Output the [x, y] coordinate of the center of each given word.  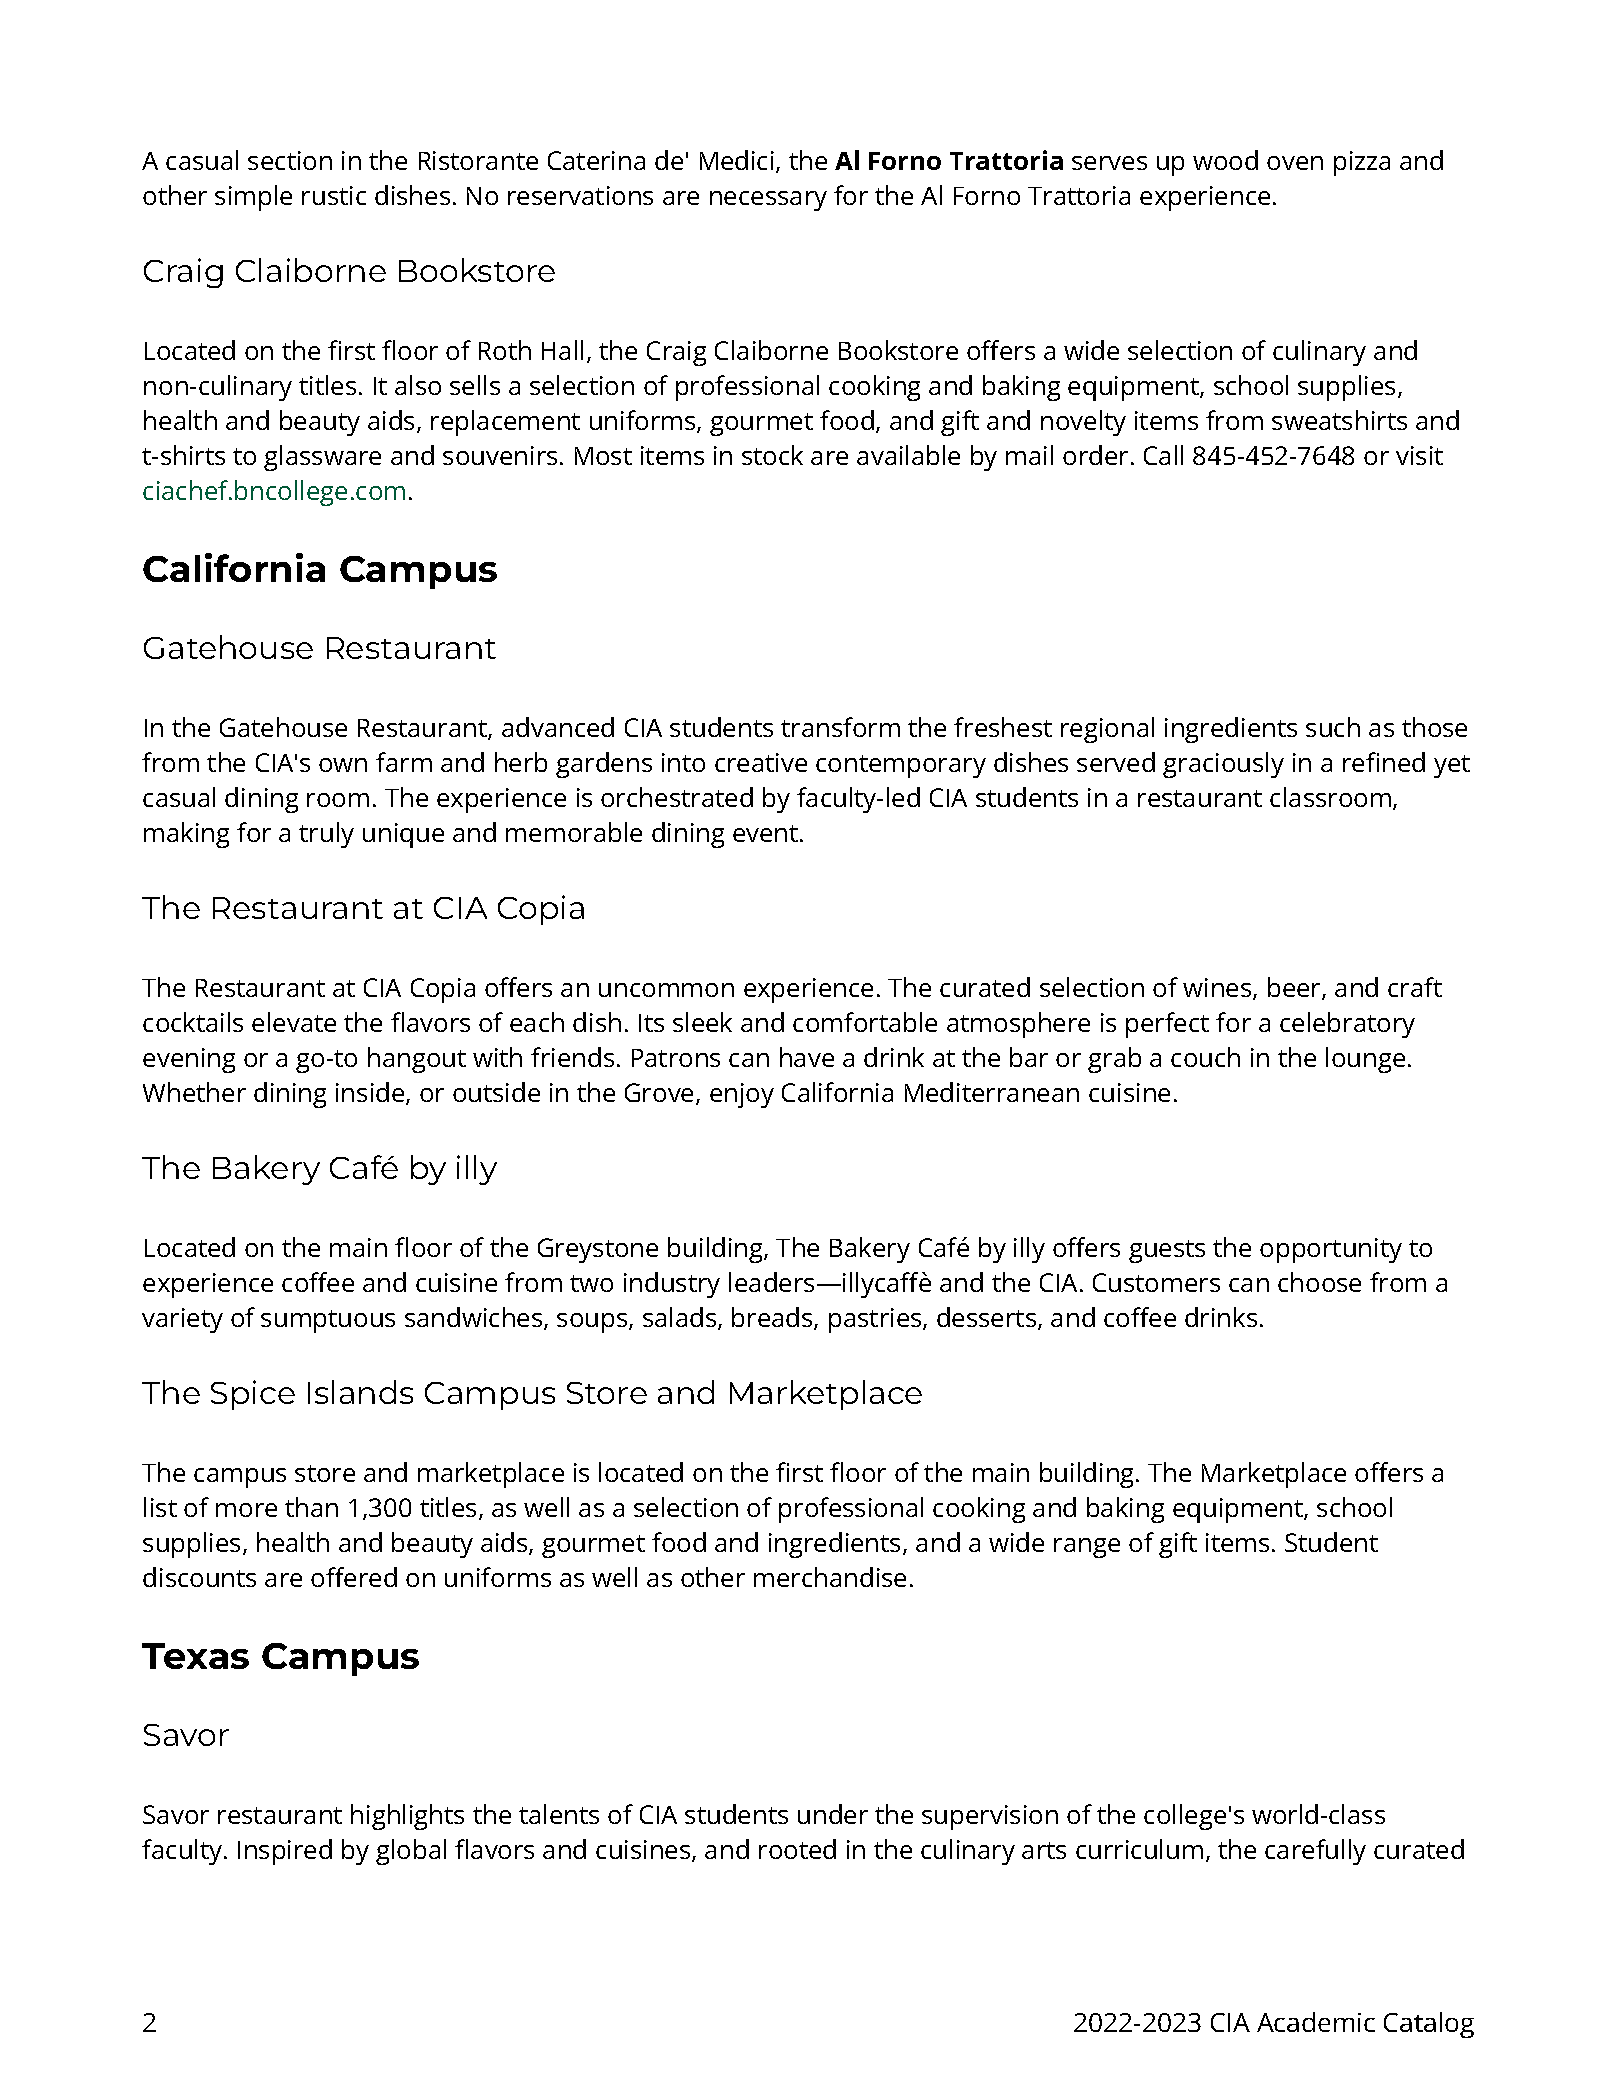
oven [1295, 163]
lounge [1365, 1060]
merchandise [830, 1577]
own [343, 765]
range [1087, 1548]
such [1333, 727]
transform [840, 727]
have [807, 1057]
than [311, 1507]
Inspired [285, 1852]
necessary [768, 201]
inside [371, 1093]
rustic [334, 195]
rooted [797, 1849]
